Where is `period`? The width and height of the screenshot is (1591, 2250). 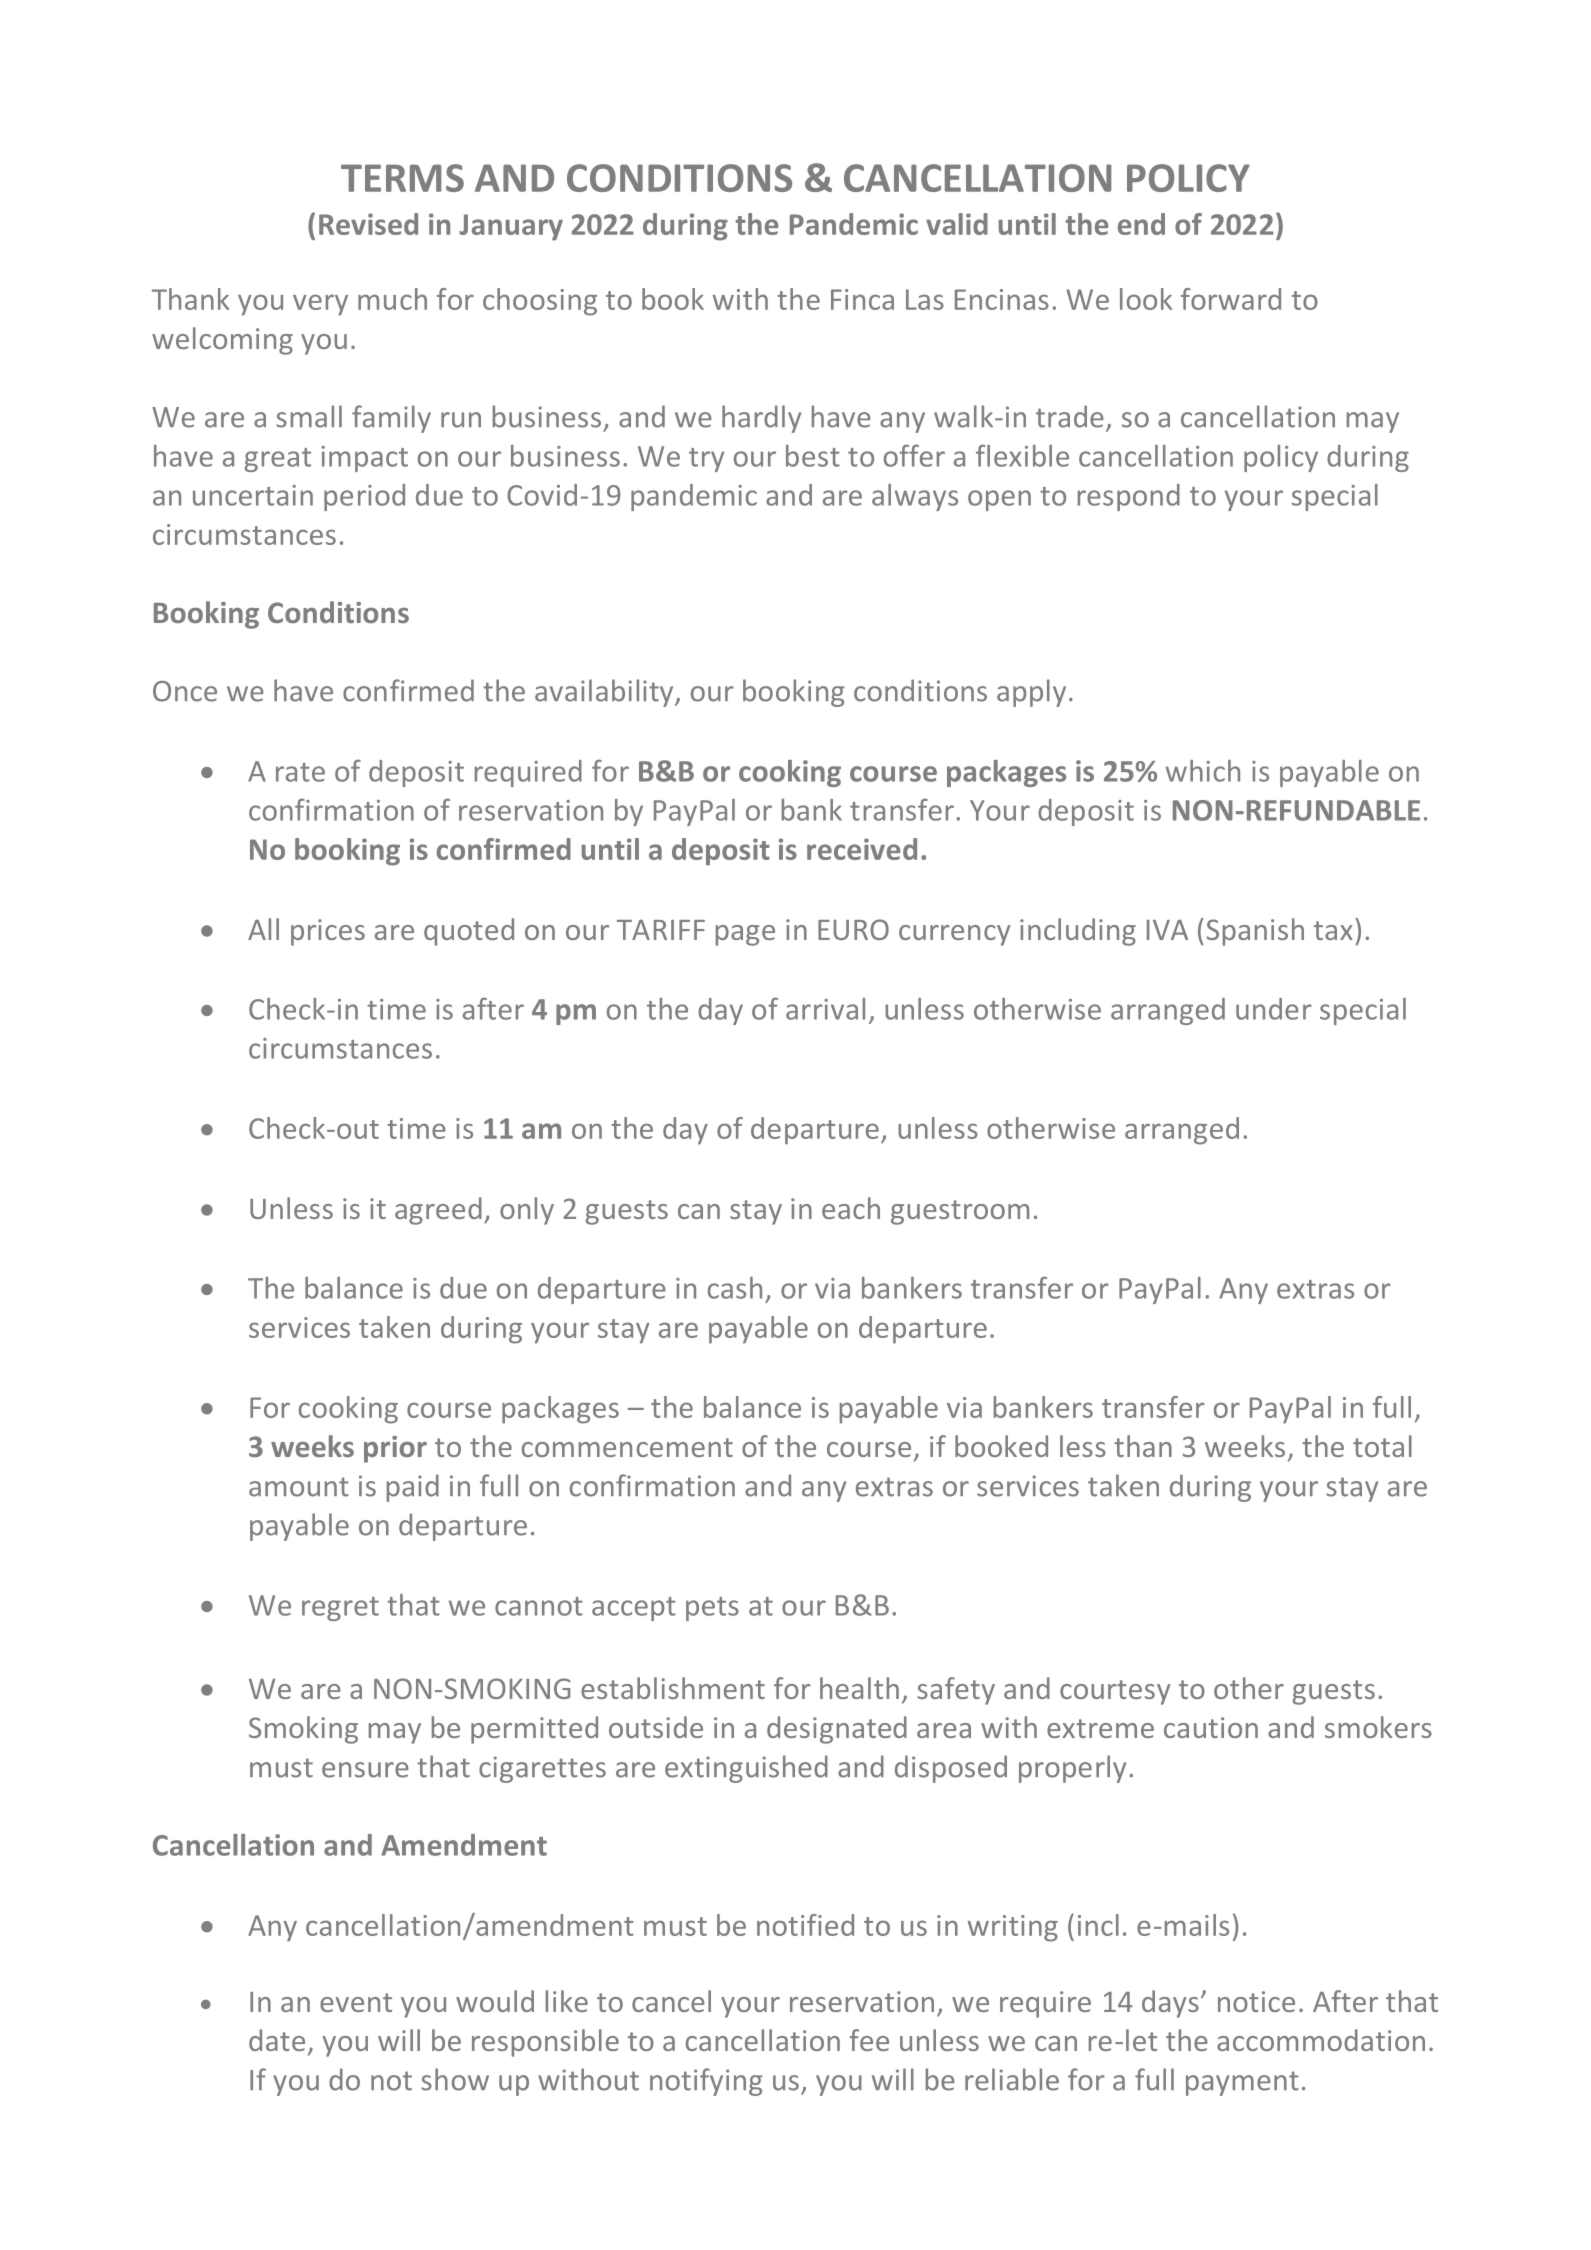 period is located at coordinates (364, 497).
